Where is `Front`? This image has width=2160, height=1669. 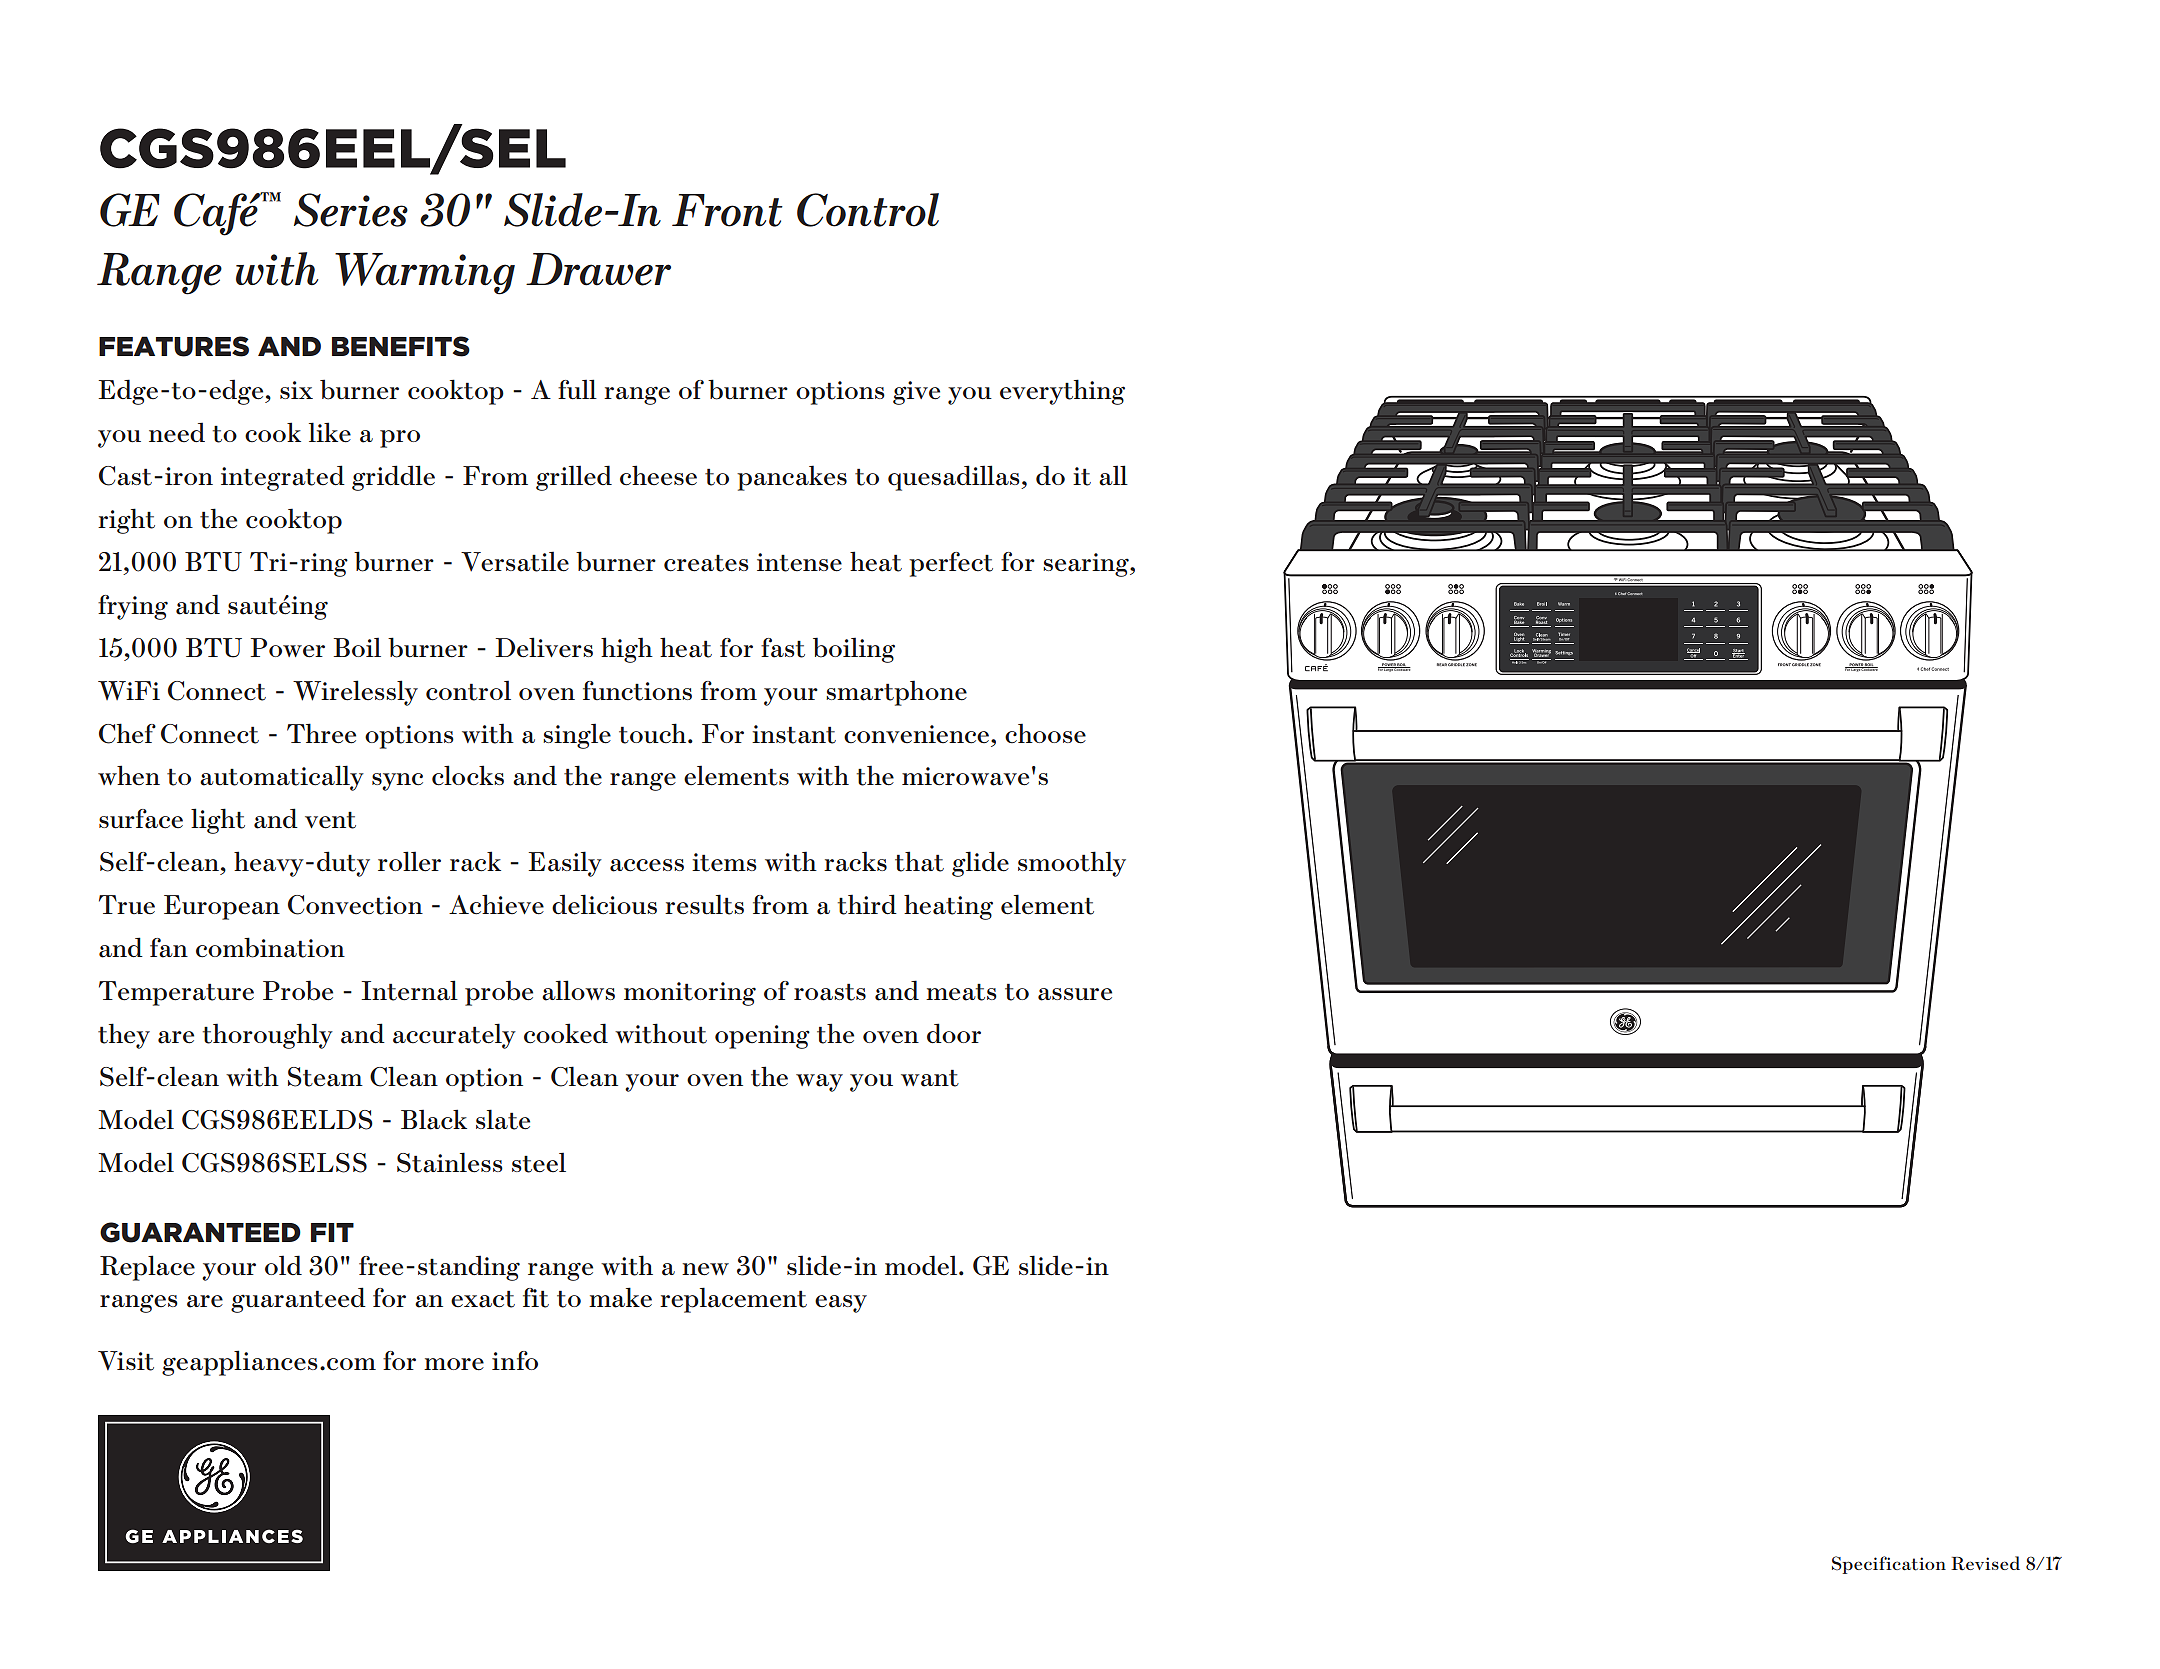 Front is located at coordinates (727, 210).
